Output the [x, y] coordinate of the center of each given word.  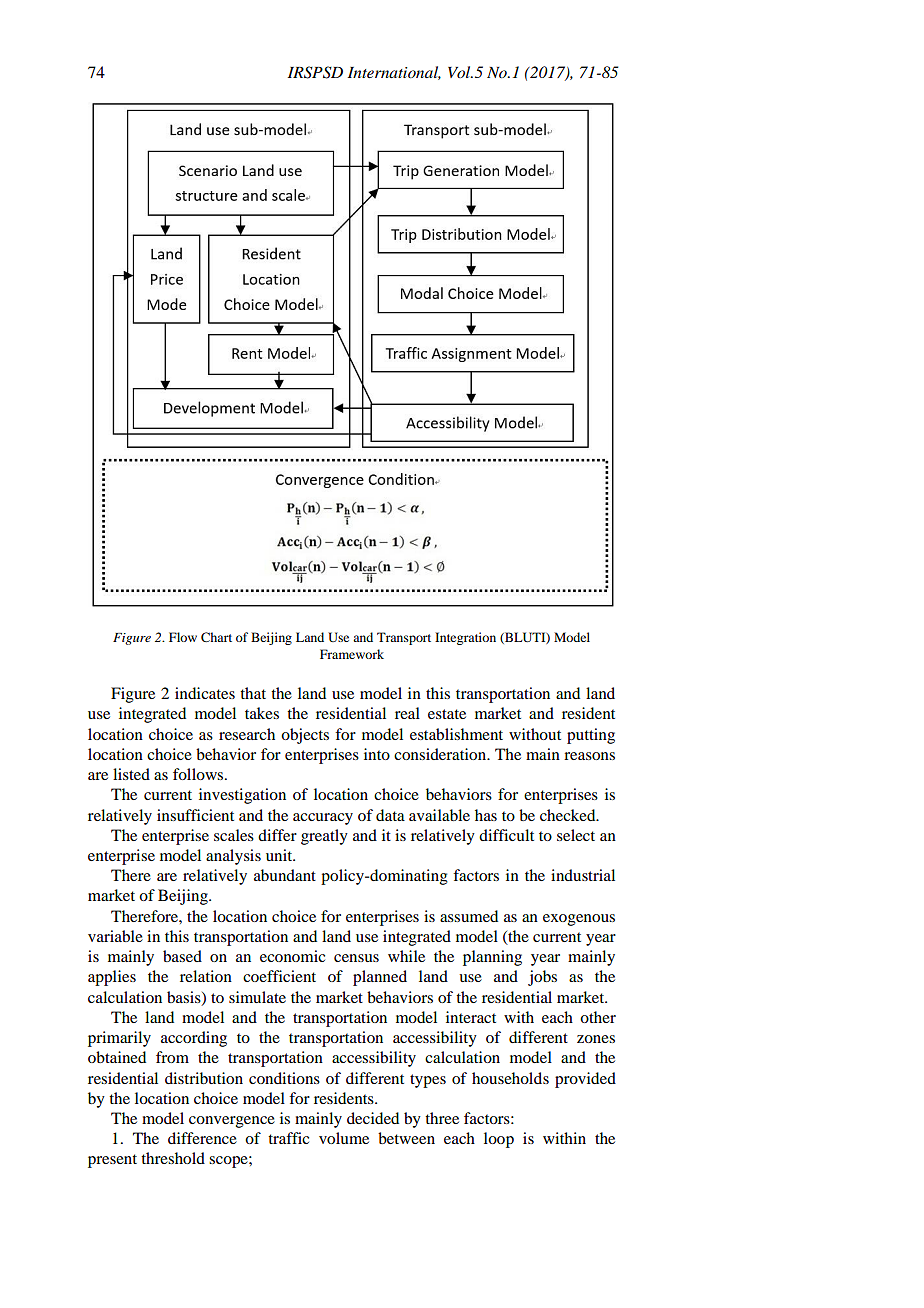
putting [591, 736]
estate [447, 714]
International [394, 73]
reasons [589, 756]
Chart [216, 637]
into [377, 754]
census [356, 958]
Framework [352, 654]
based [182, 956]
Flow [183, 637]
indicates [205, 693]
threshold [173, 1158]
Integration [465, 638]
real [407, 713]
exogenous [579, 920]
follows [199, 774]
